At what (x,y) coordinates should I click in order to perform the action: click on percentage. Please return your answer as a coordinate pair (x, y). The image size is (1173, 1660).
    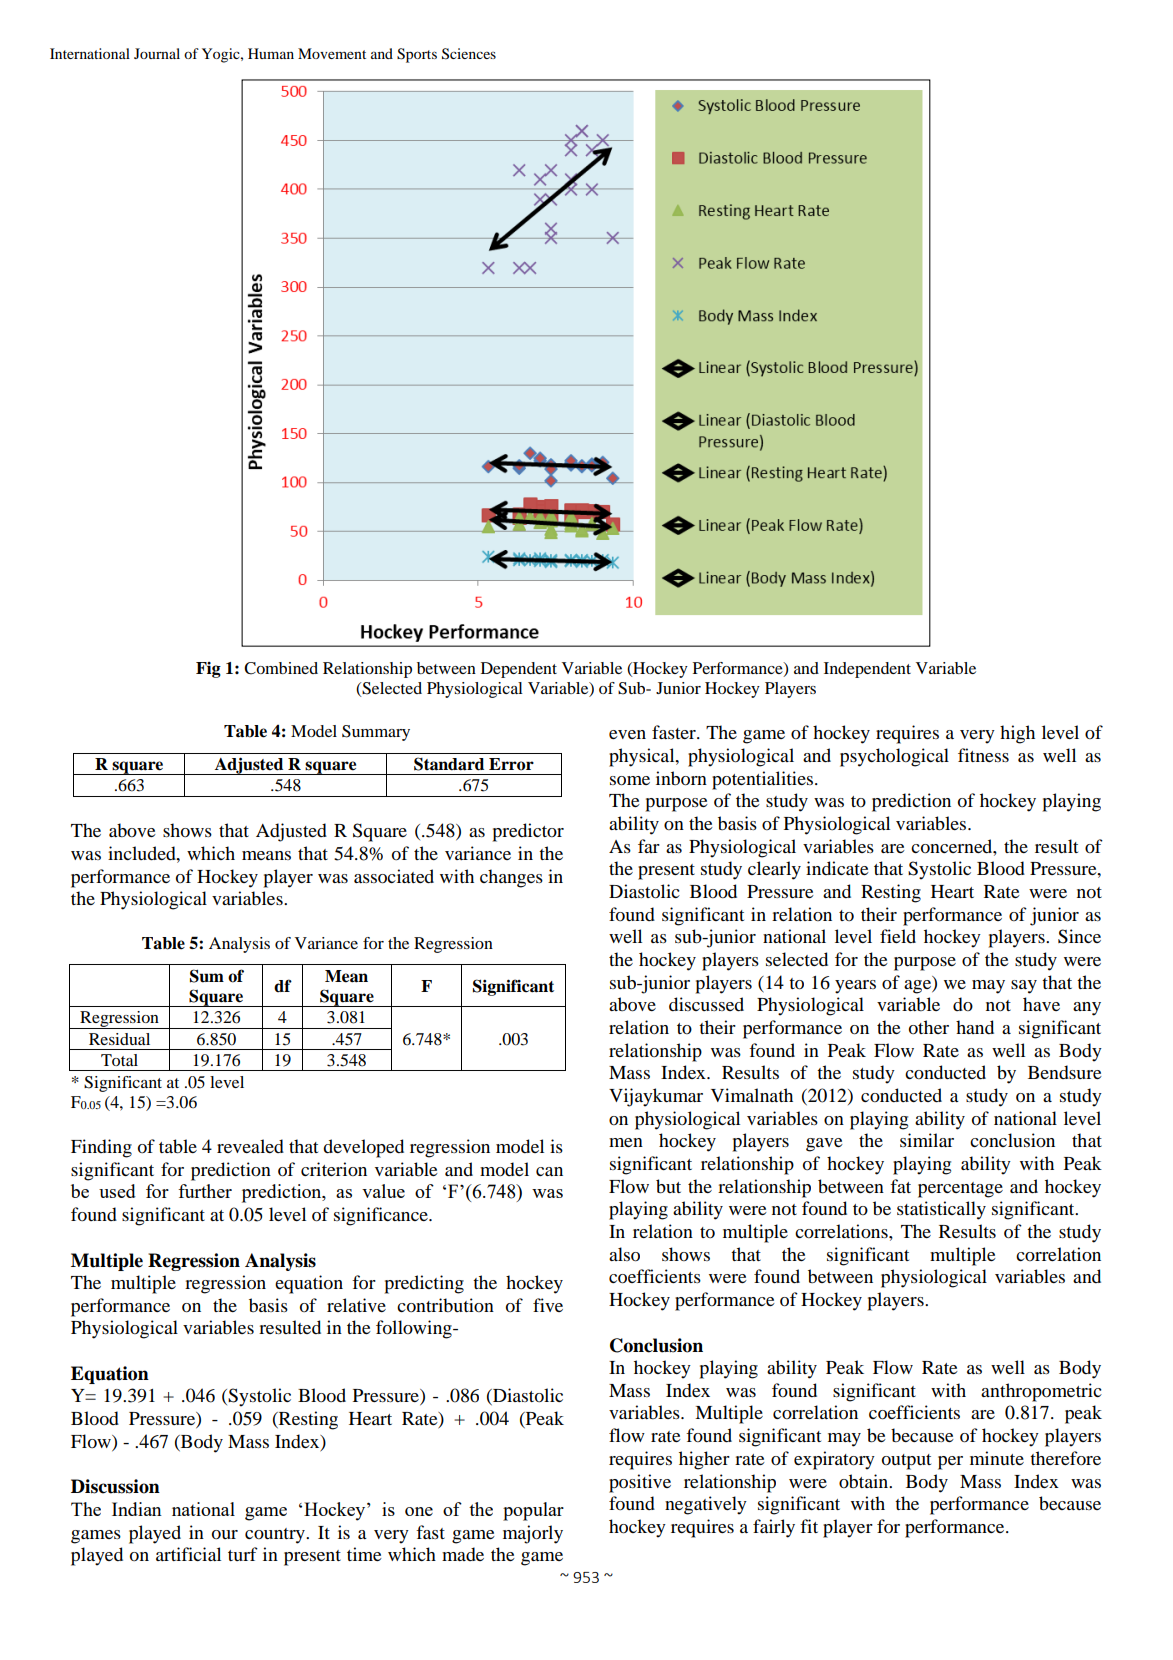
    Looking at the image, I should click on (960, 1190).
